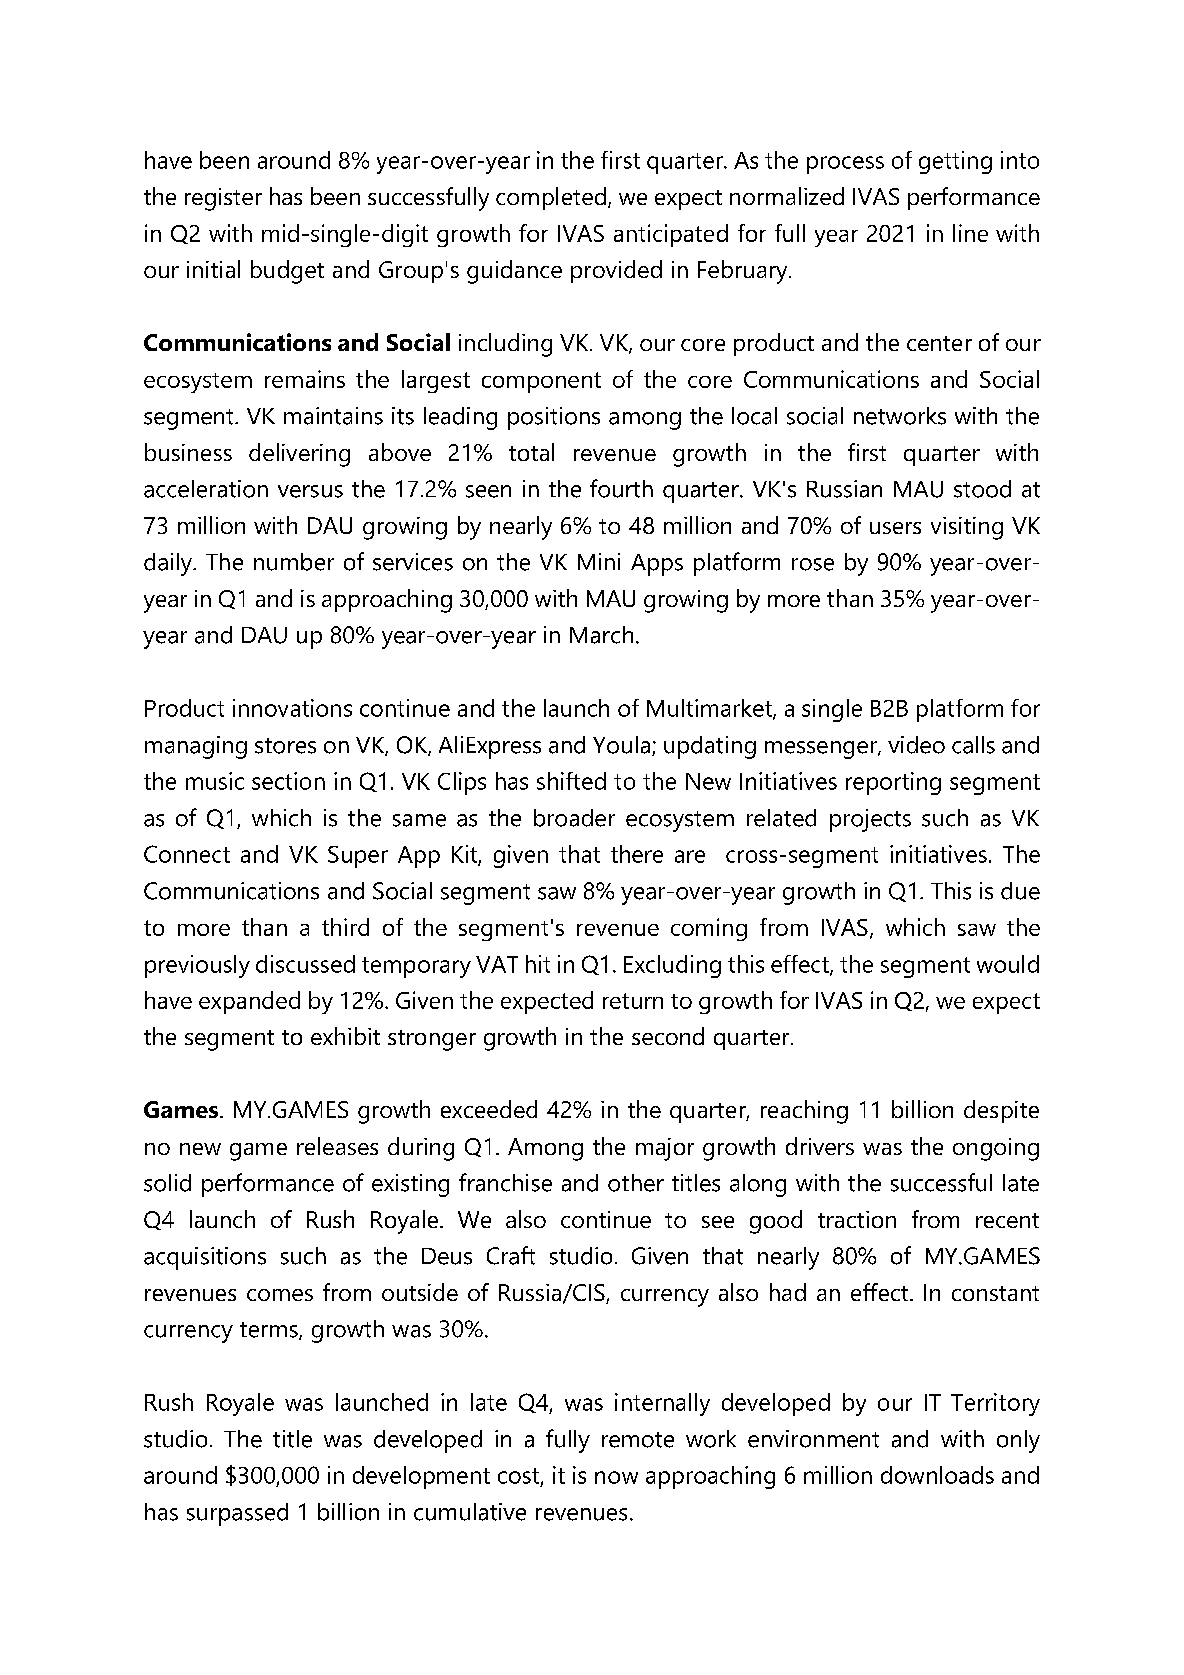  Describe the element at coordinates (621, 488) in the page. I see `fourth` at that location.
